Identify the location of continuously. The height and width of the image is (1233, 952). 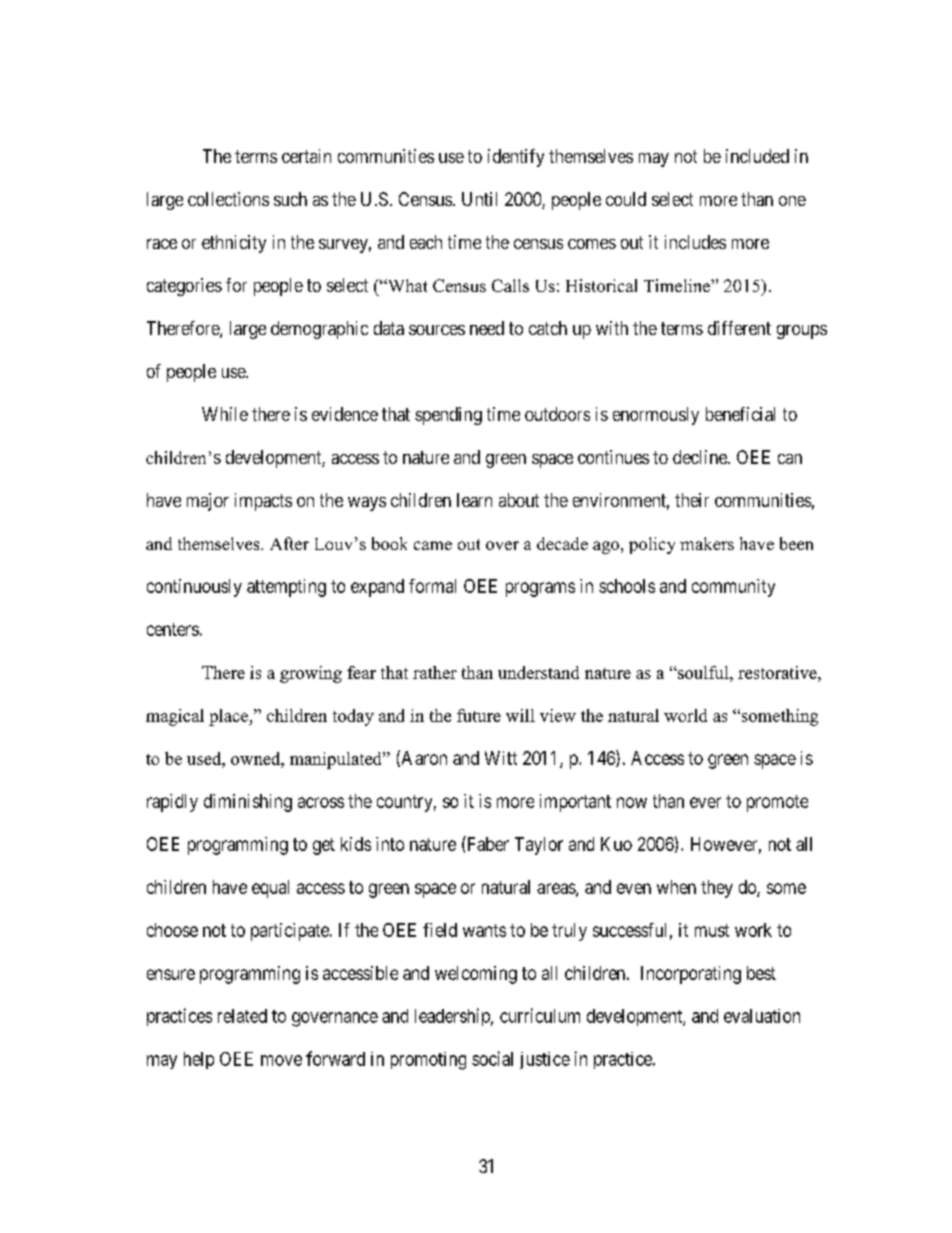
(194, 588).
